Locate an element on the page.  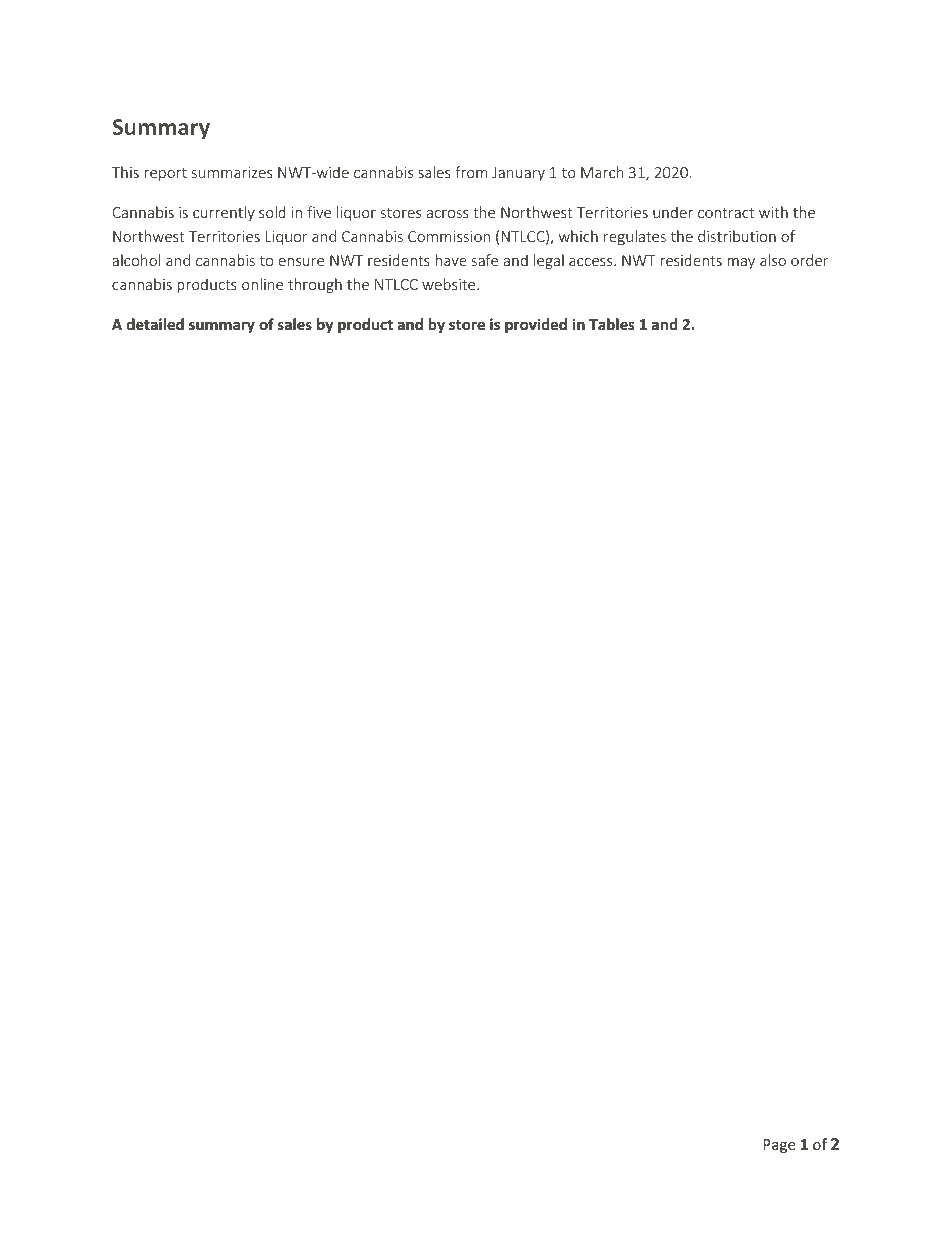
website is located at coordinates (450, 284).
